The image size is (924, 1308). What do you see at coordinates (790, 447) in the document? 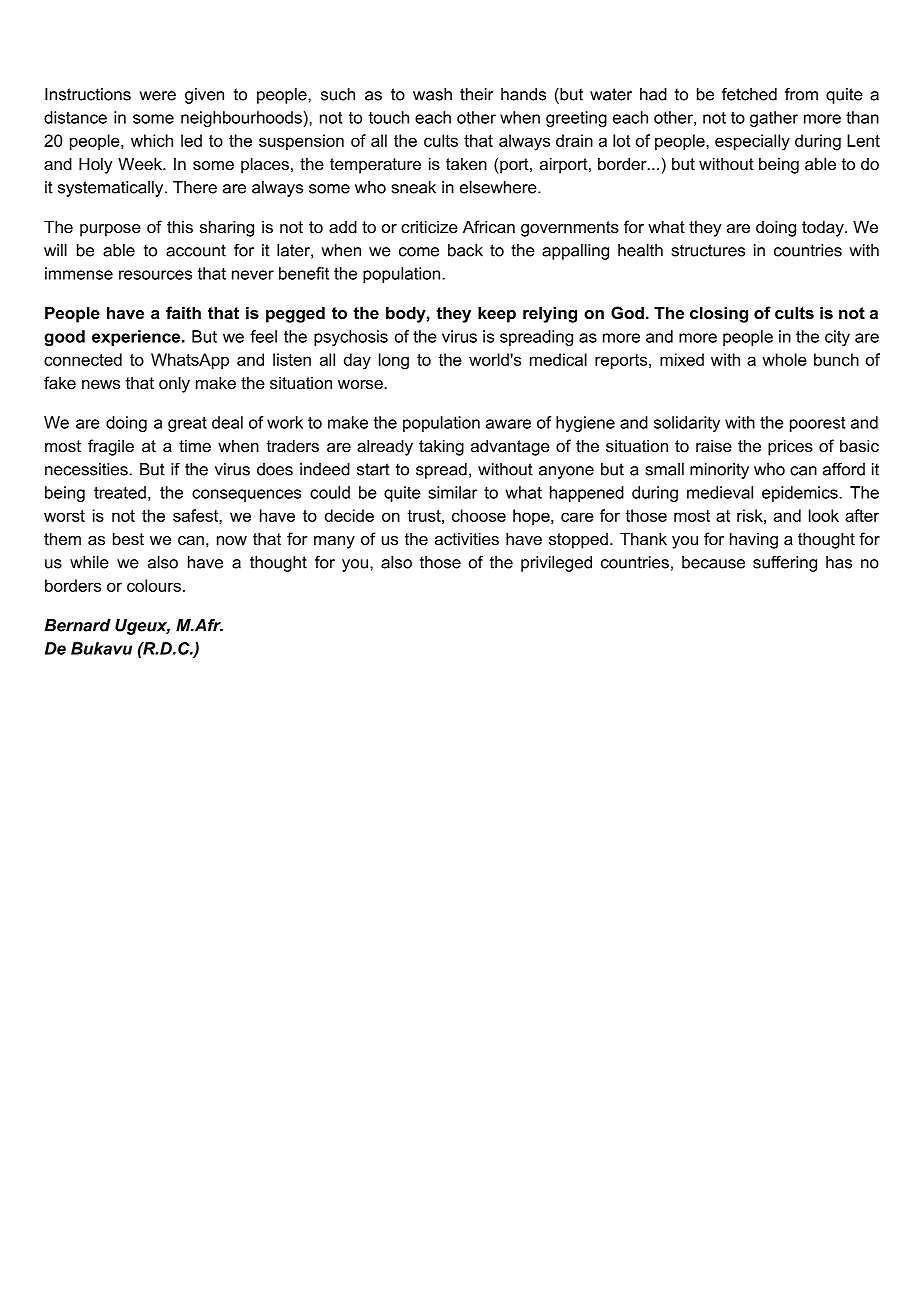
I see `prices` at bounding box center [790, 447].
